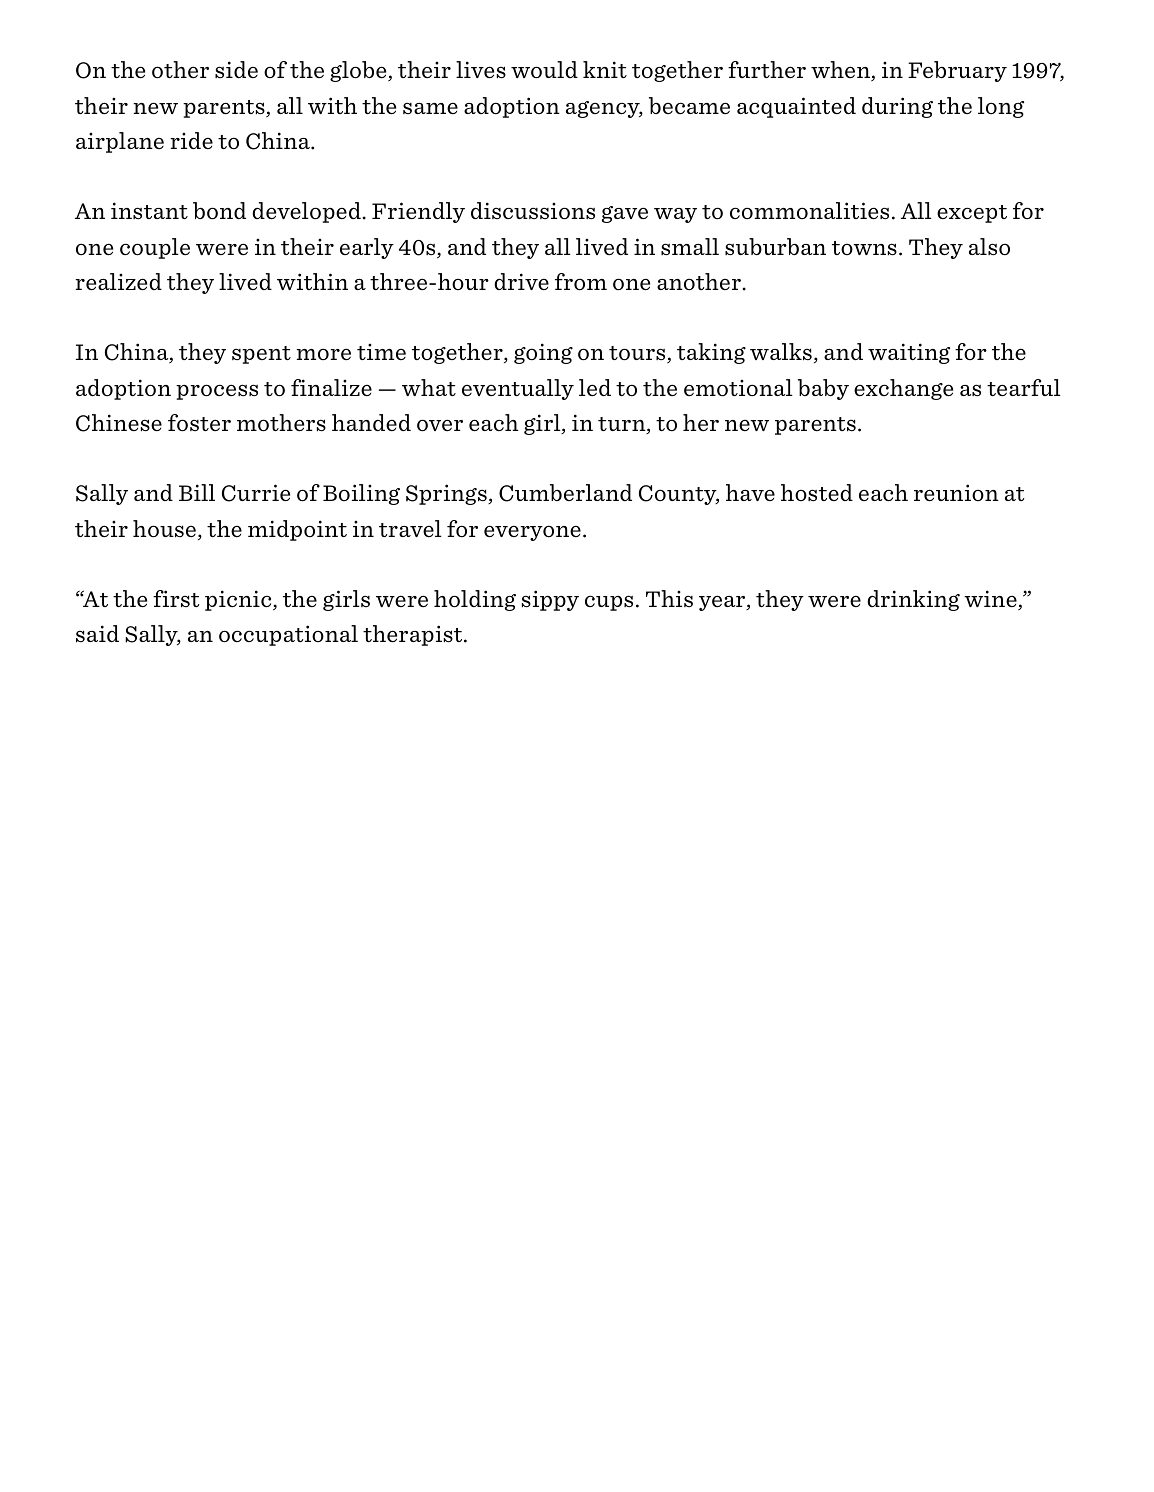 The image size is (1154, 1492). What do you see at coordinates (909, 353) in the page?
I see `waiting` at bounding box center [909, 353].
